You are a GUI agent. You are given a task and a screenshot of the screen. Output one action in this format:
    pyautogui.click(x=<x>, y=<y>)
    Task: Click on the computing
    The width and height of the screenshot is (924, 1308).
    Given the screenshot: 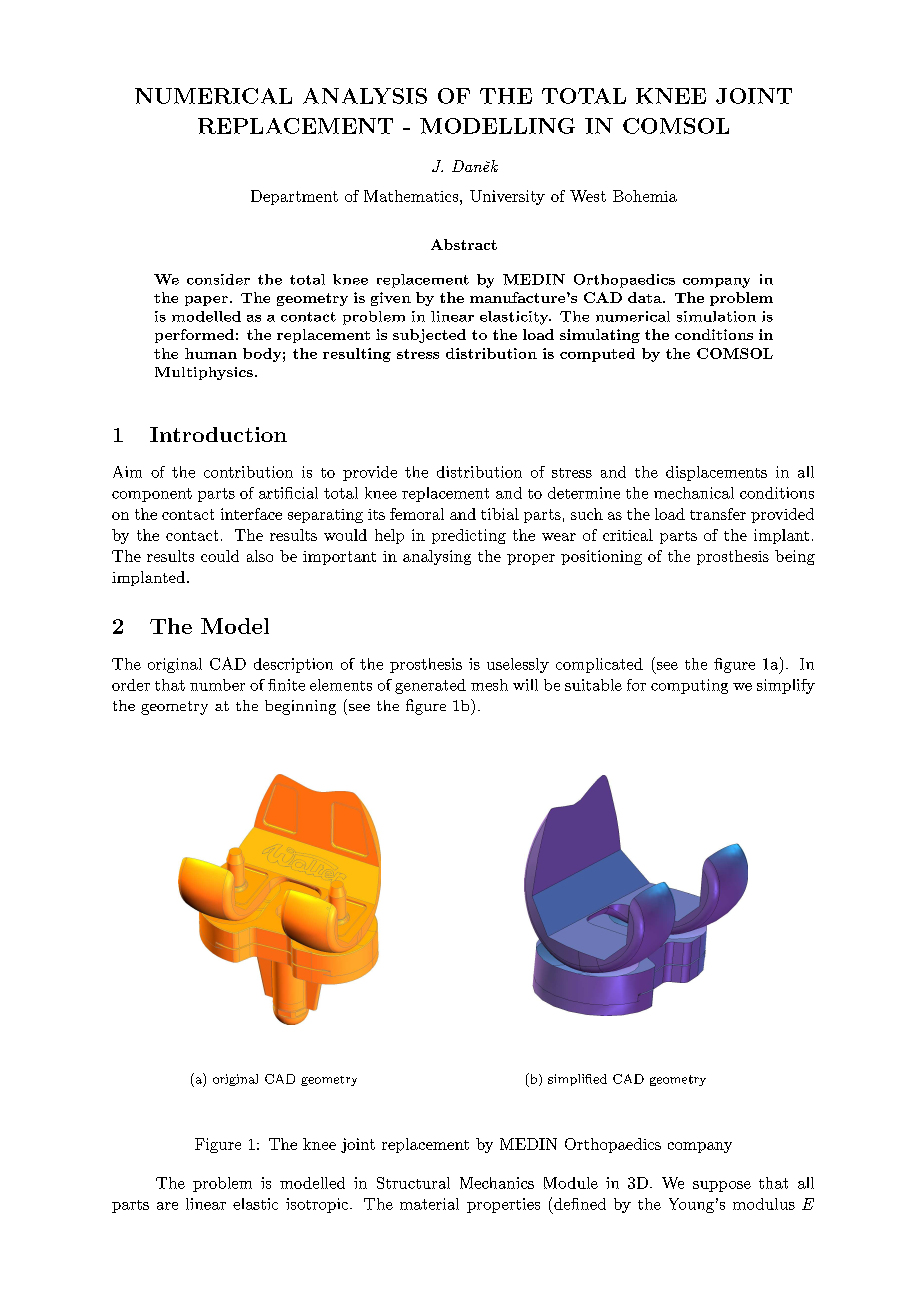 What is the action you would take?
    pyautogui.click(x=689, y=686)
